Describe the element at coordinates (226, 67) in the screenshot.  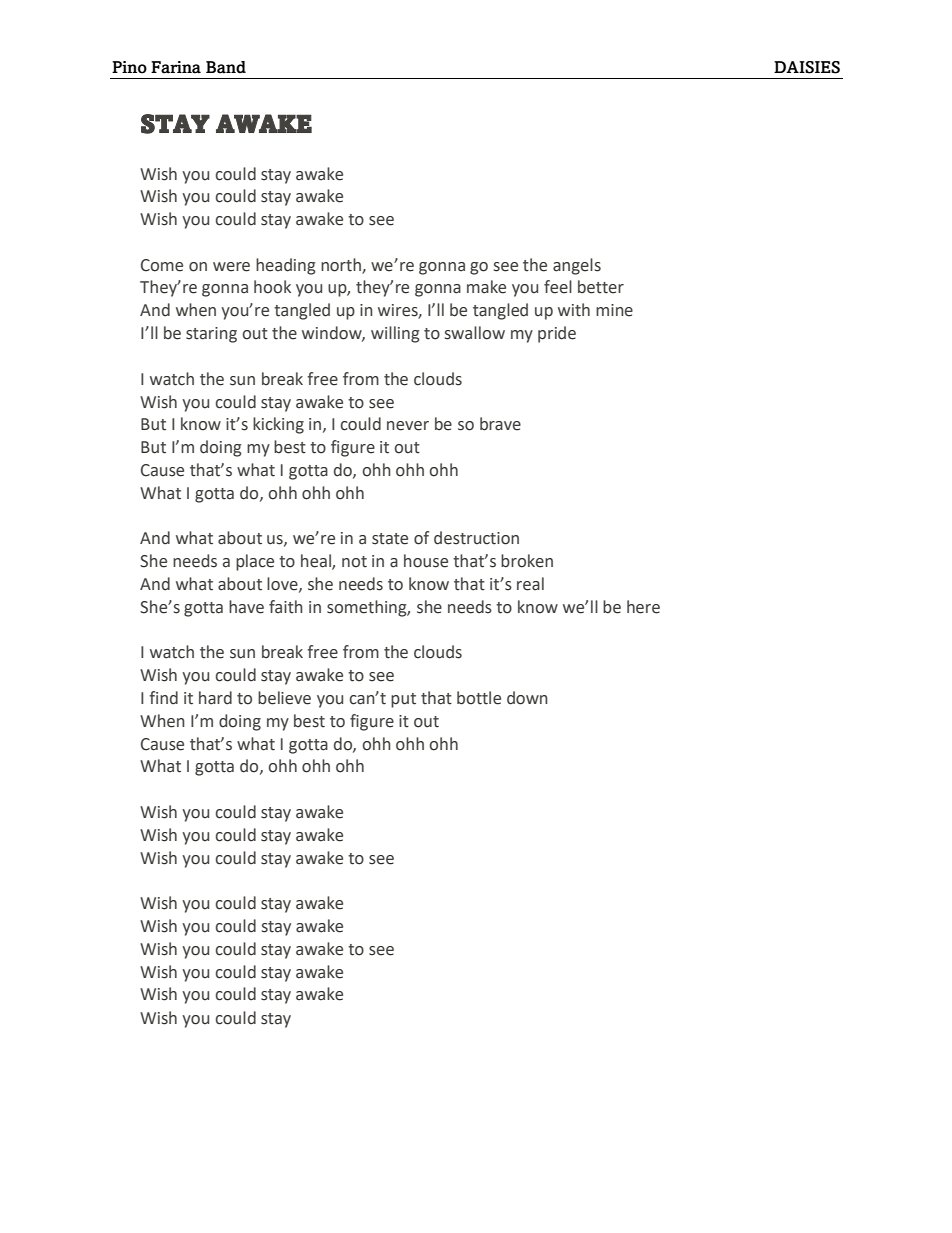
I see `Band` at that location.
